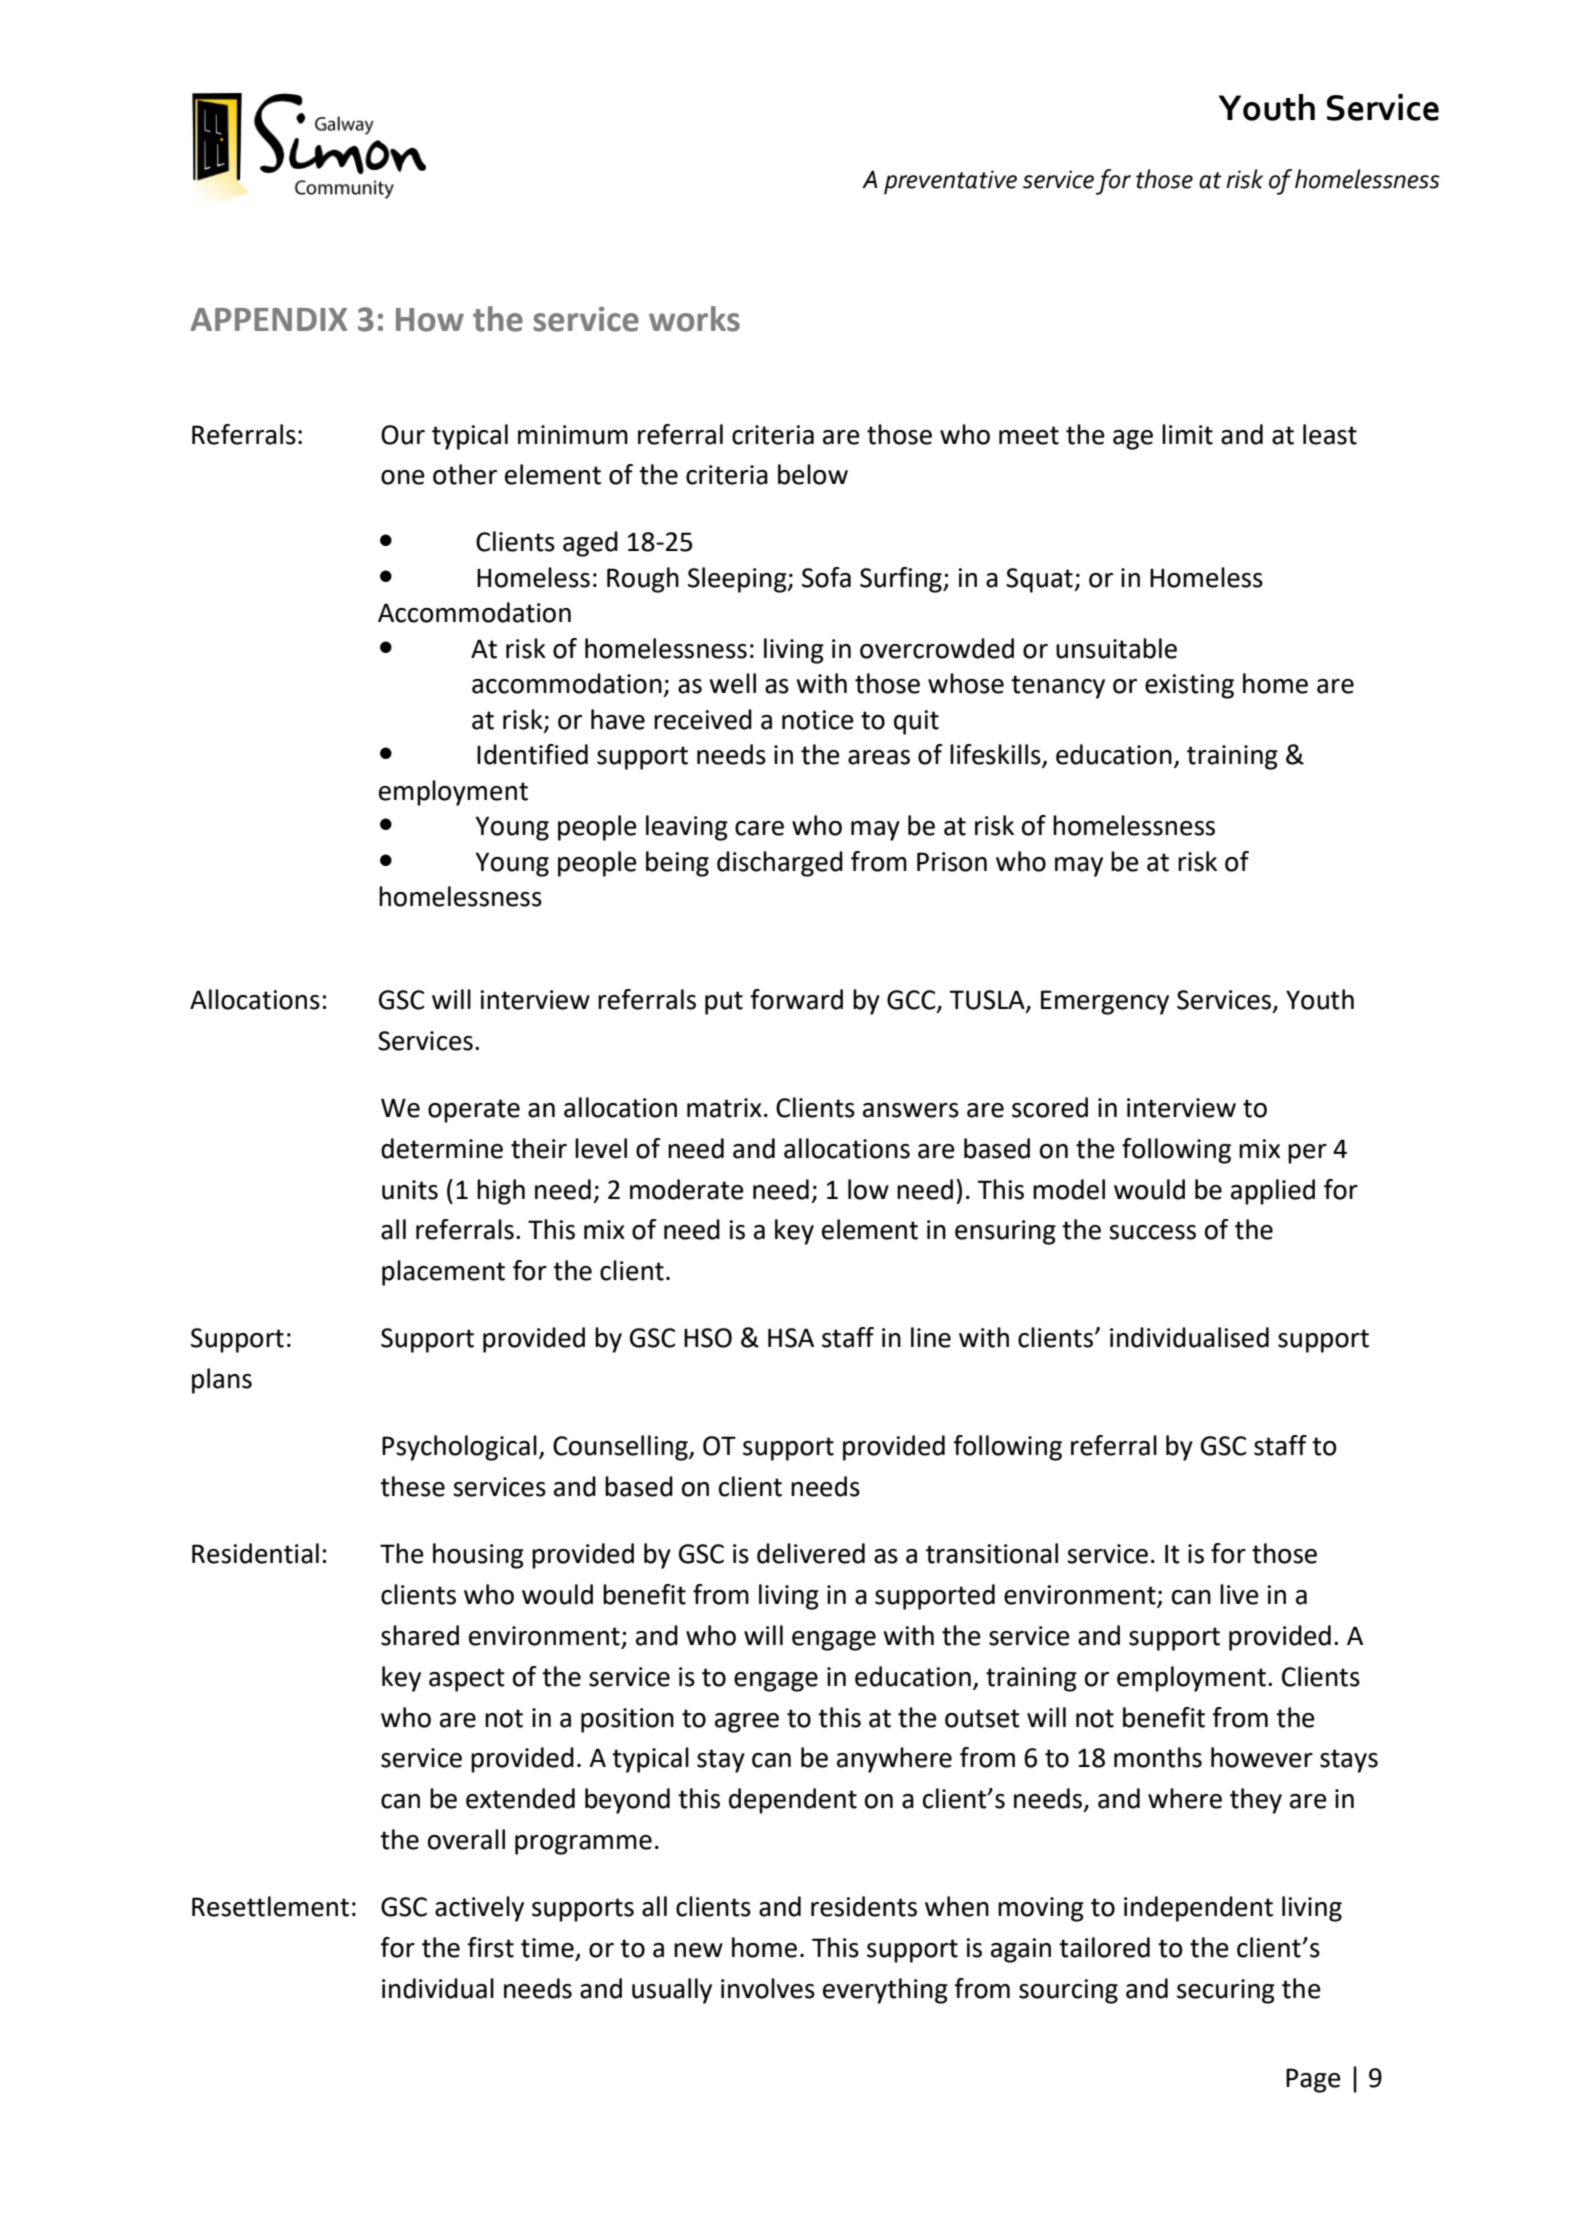 The width and height of the screenshot is (1573, 2224). I want to click on units, so click(410, 1190).
